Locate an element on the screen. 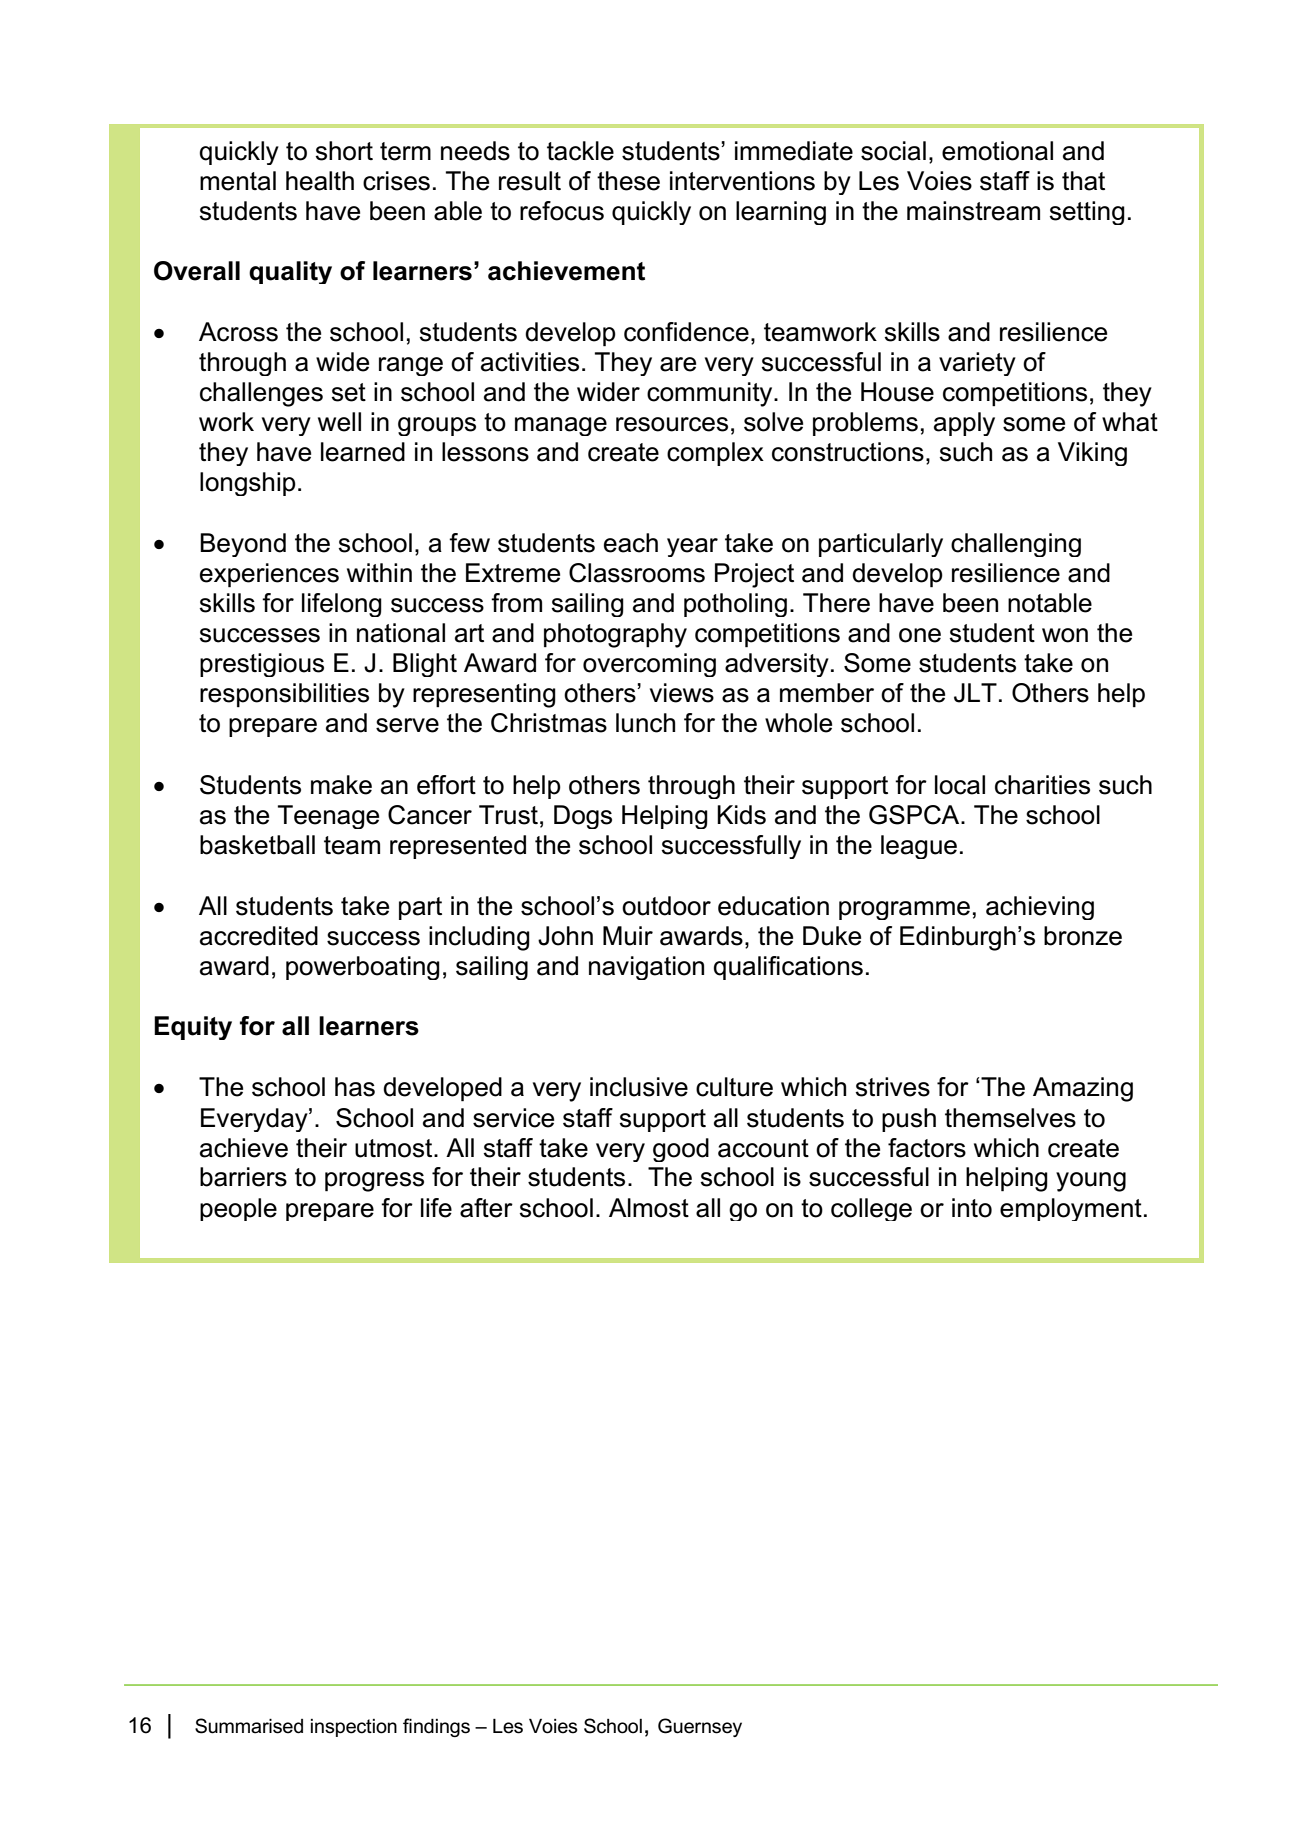 The height and width of the screenshot is (1827, 1292). make is located at coordinates (341, 785).
